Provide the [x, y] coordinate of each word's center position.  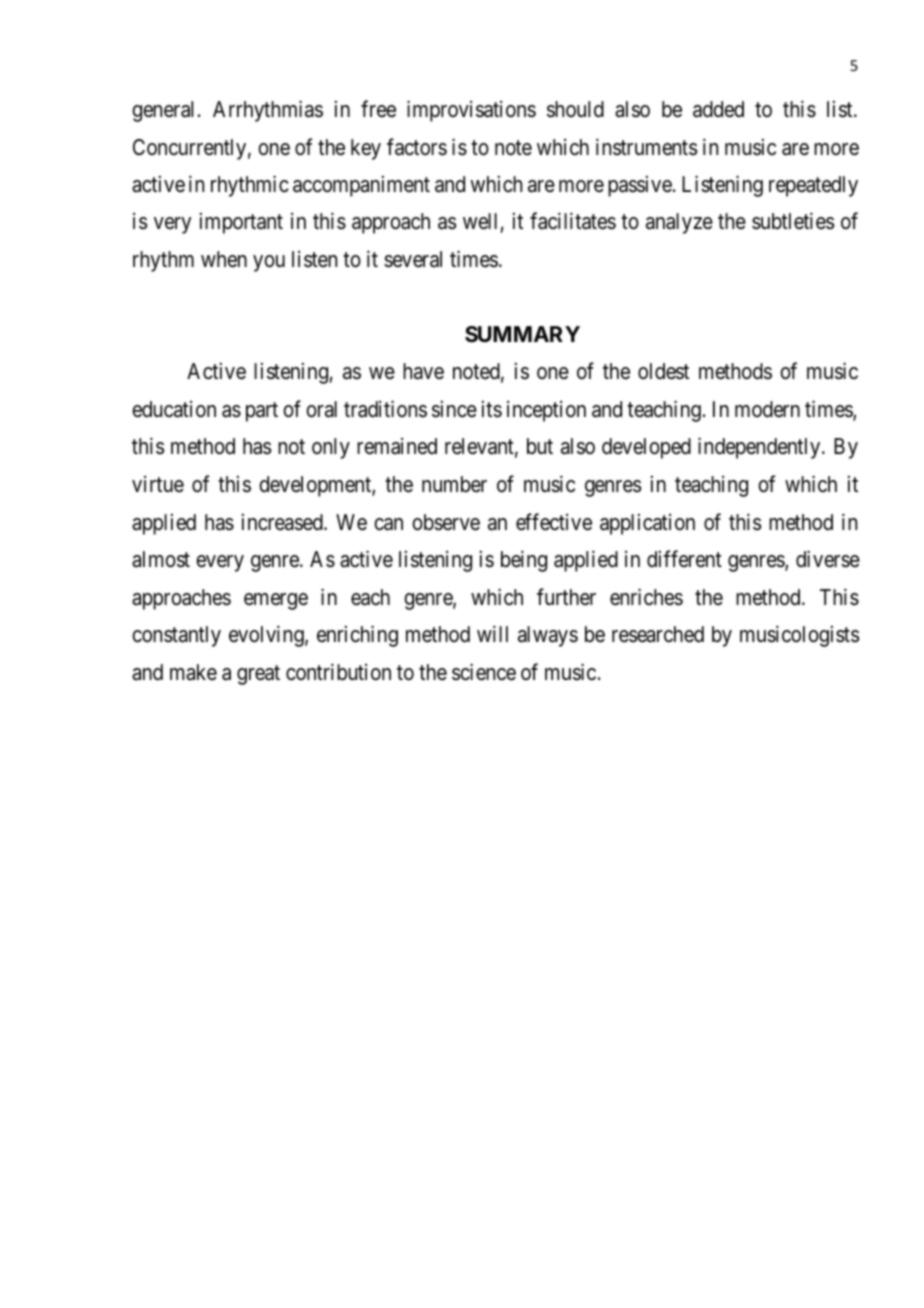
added [718, 109]
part [262, 412]
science [484, 672]
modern [767, 409]
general [162, 111]
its [492, 409]
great [258, 675]
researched [658, 634]
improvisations [471, 111]
